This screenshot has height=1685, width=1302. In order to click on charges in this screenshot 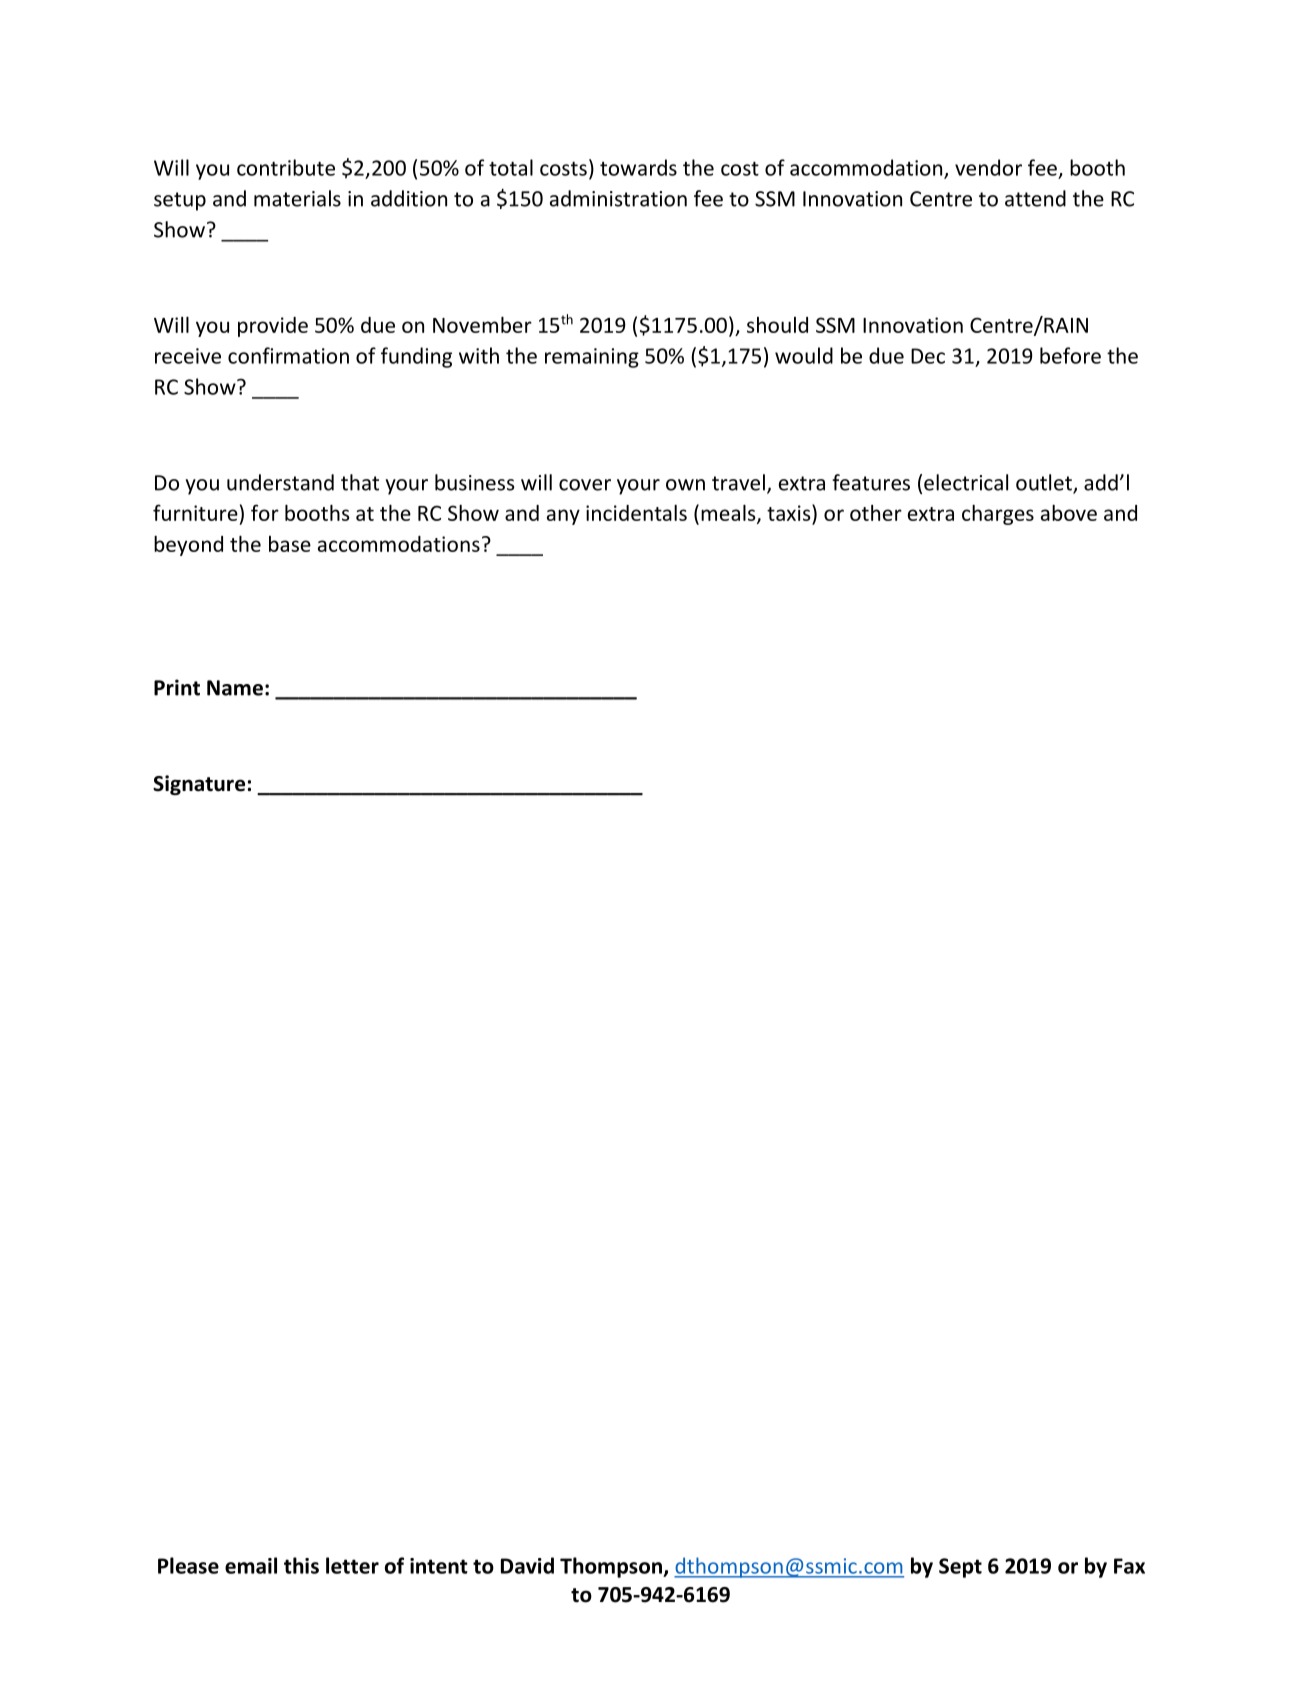, I will do `click(998, 514)`.
